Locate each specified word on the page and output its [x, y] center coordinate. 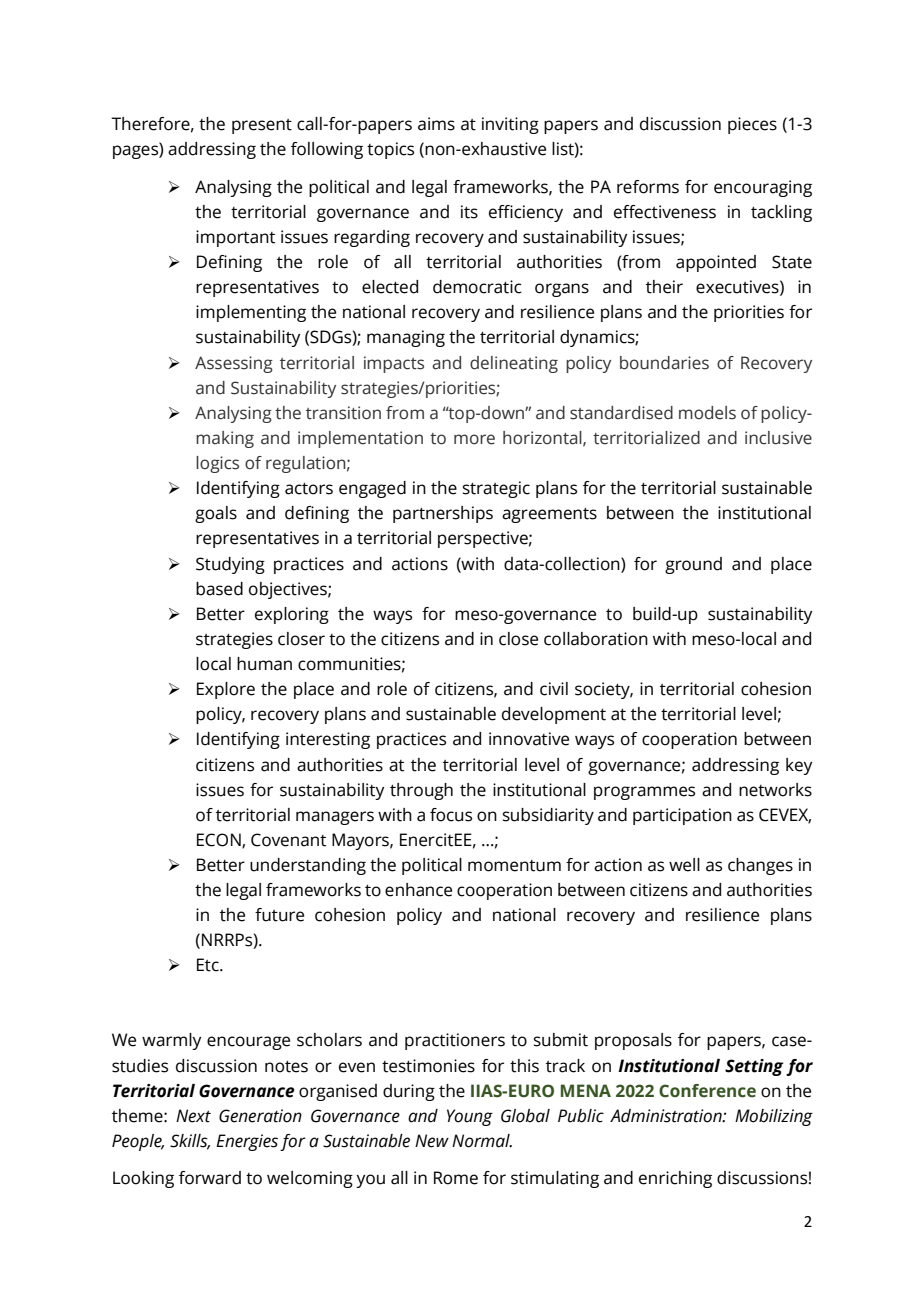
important [235, 238]
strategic [496, 489]
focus [451, 815]
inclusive [778, 438]
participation [682, 816]
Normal [482, 1141]
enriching [675, 1179]
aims [436, 124]
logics [217, 464]
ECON [220, 840]
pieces [752, 125]
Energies [247, 1142]
